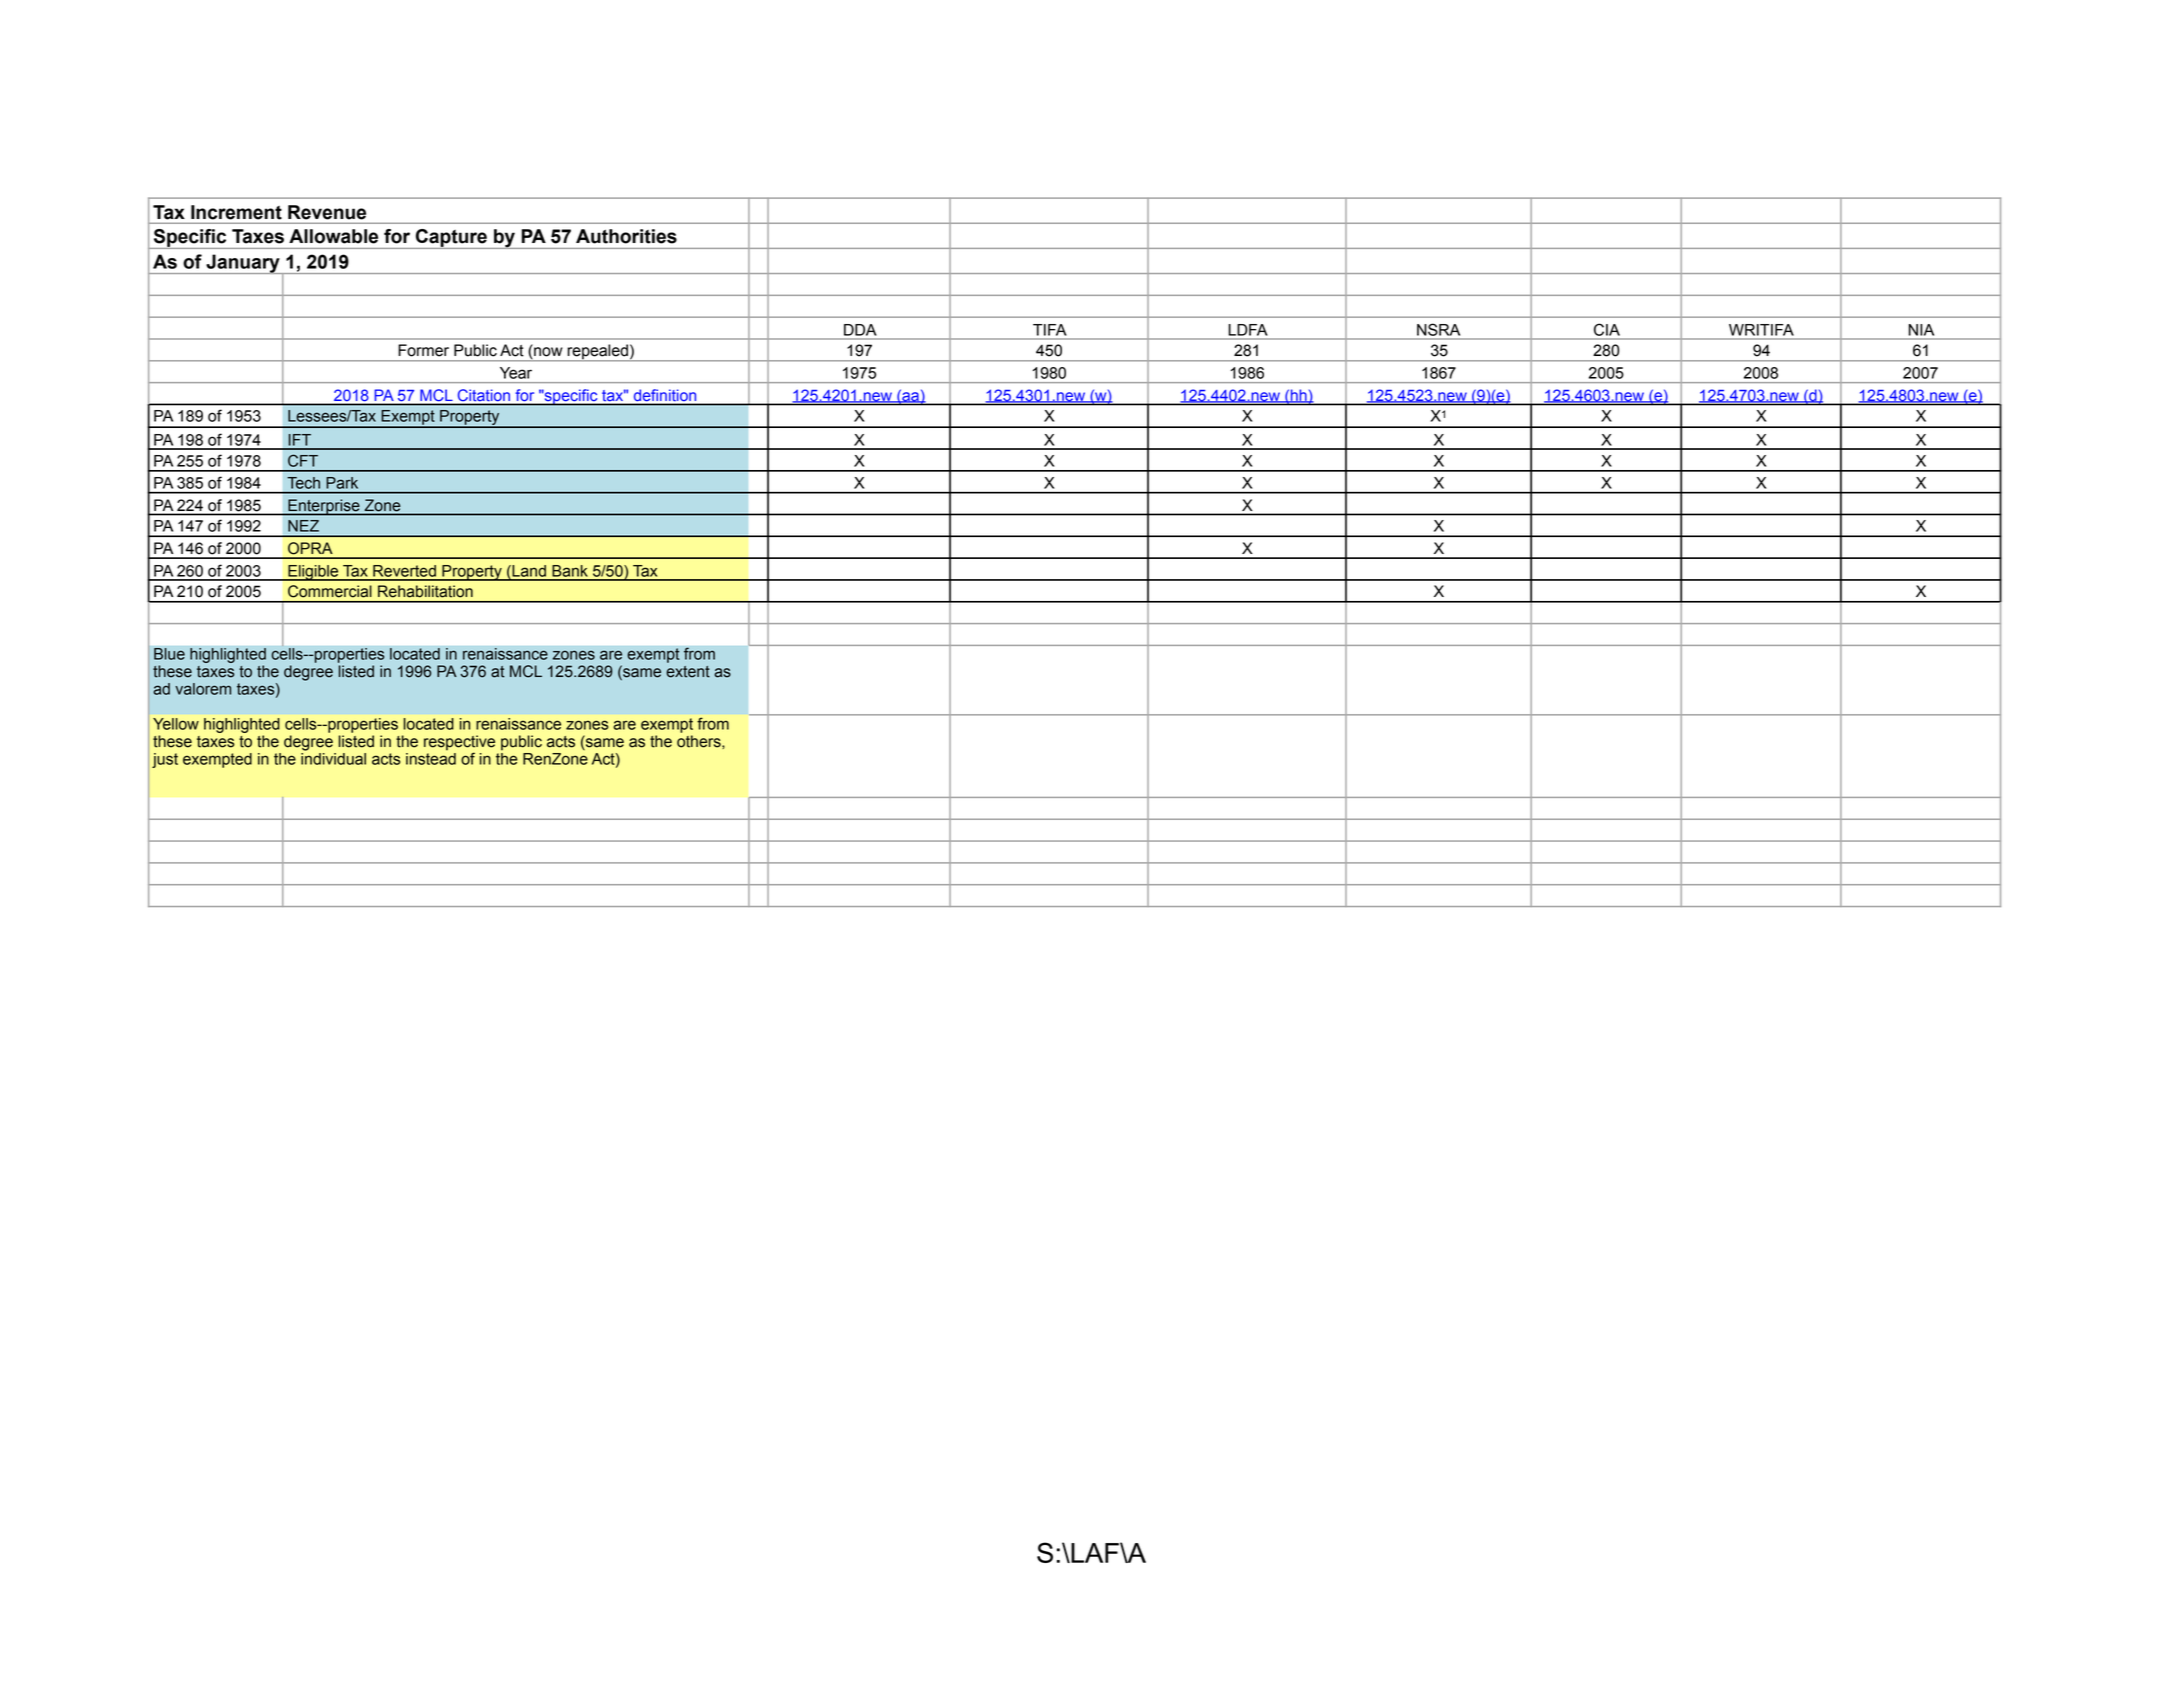 Image resolution: width=2180 pixels, height=1684 pixels. Describe the element at coordinates (313, 573) in the image. I see `Eligible` at that location.
